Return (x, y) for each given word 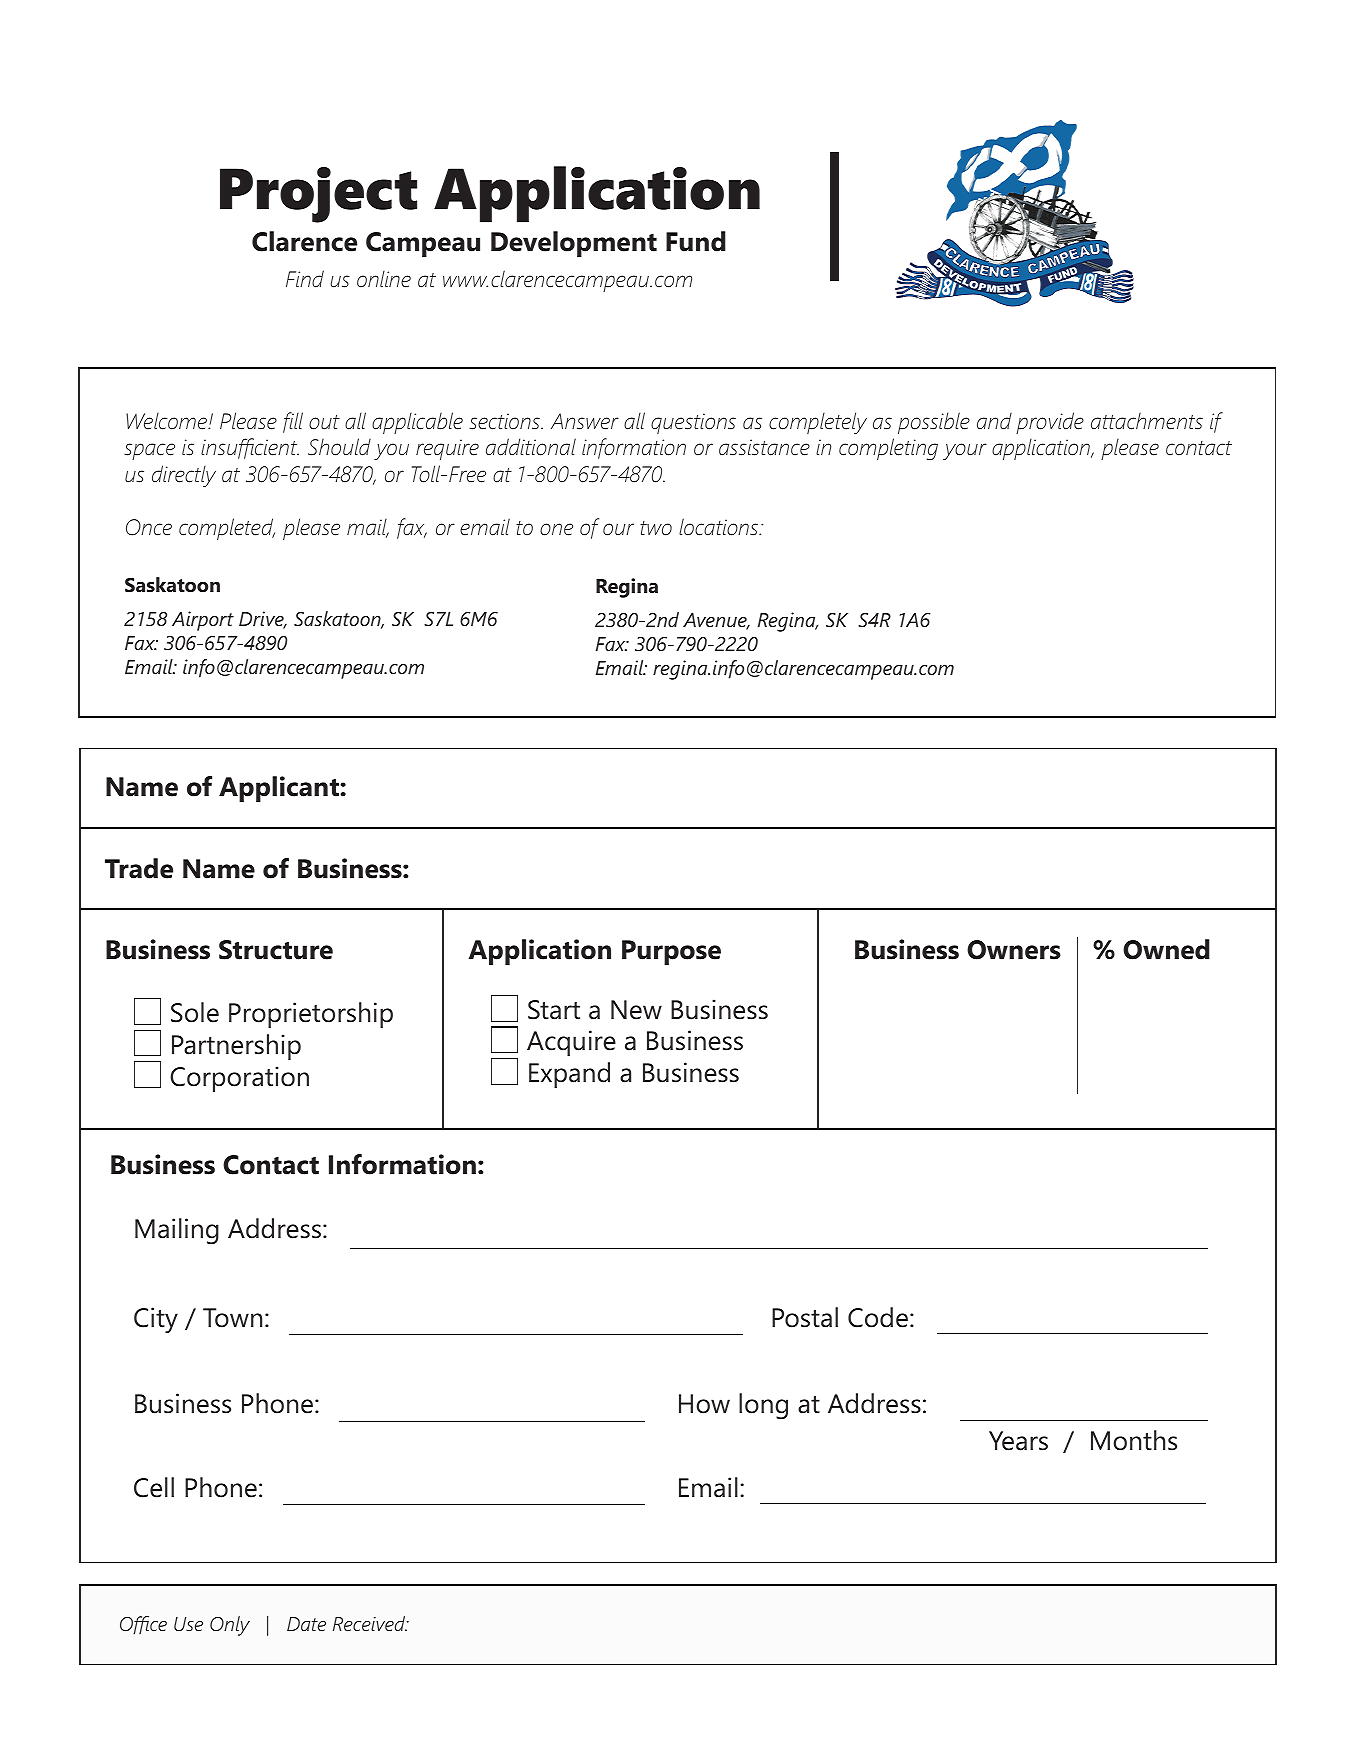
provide (1050, 423)
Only (230, 1626)
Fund (696, 241)
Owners (1014, 950)
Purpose (671, 952)
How (704, 1404)
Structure (276, 950)
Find (305, 279)
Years (1018, 1441)
